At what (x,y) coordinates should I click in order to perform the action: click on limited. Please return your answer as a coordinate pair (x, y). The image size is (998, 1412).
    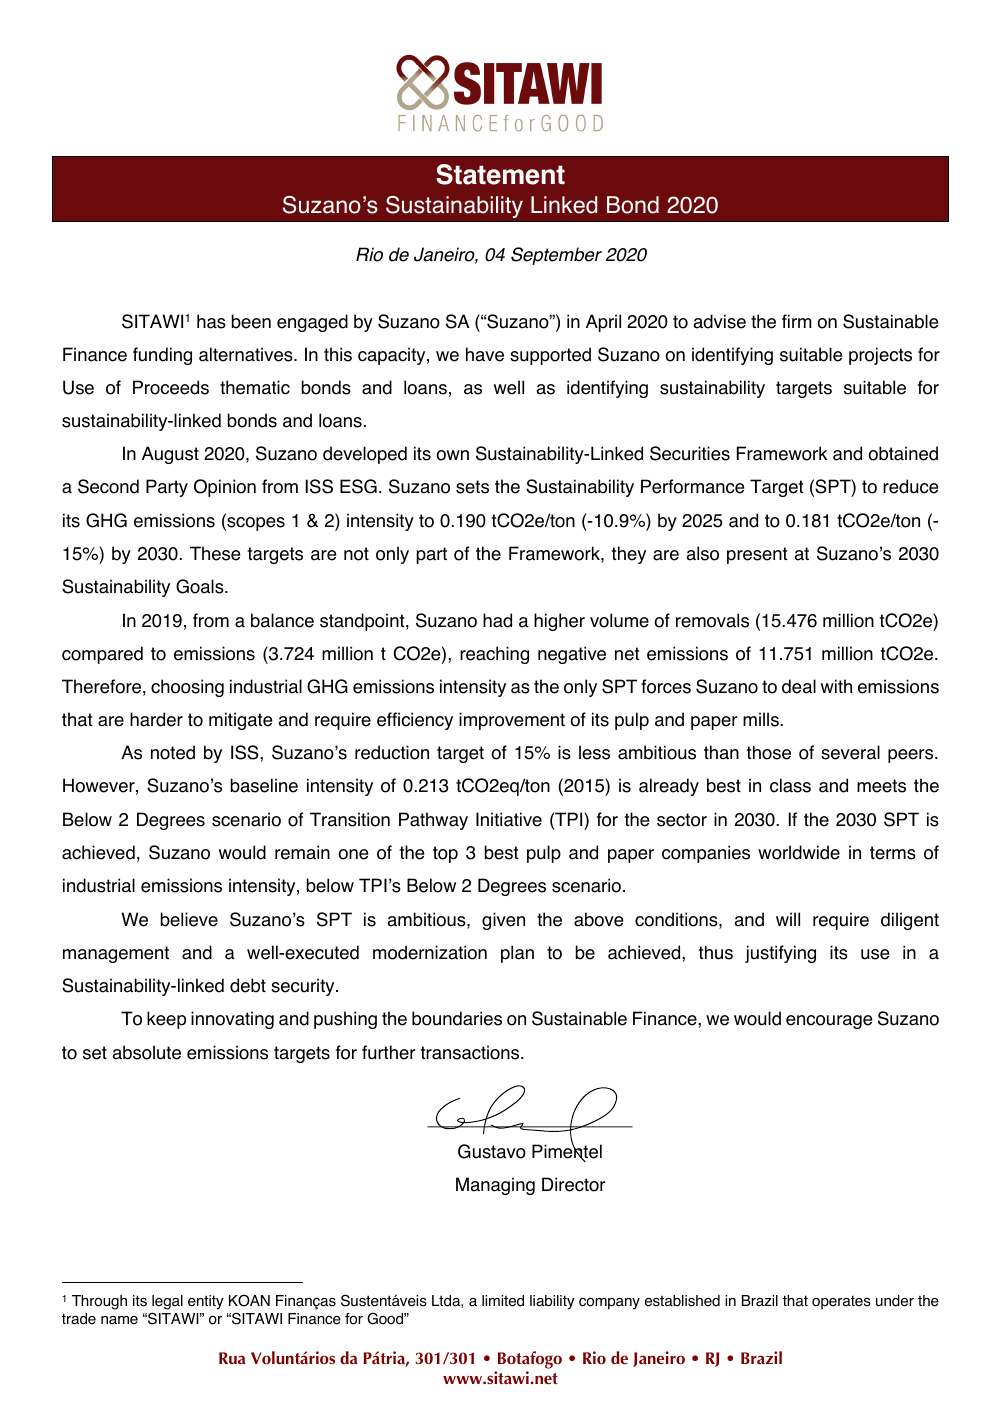
    Looking at the image, I should click on (503, 1301).
